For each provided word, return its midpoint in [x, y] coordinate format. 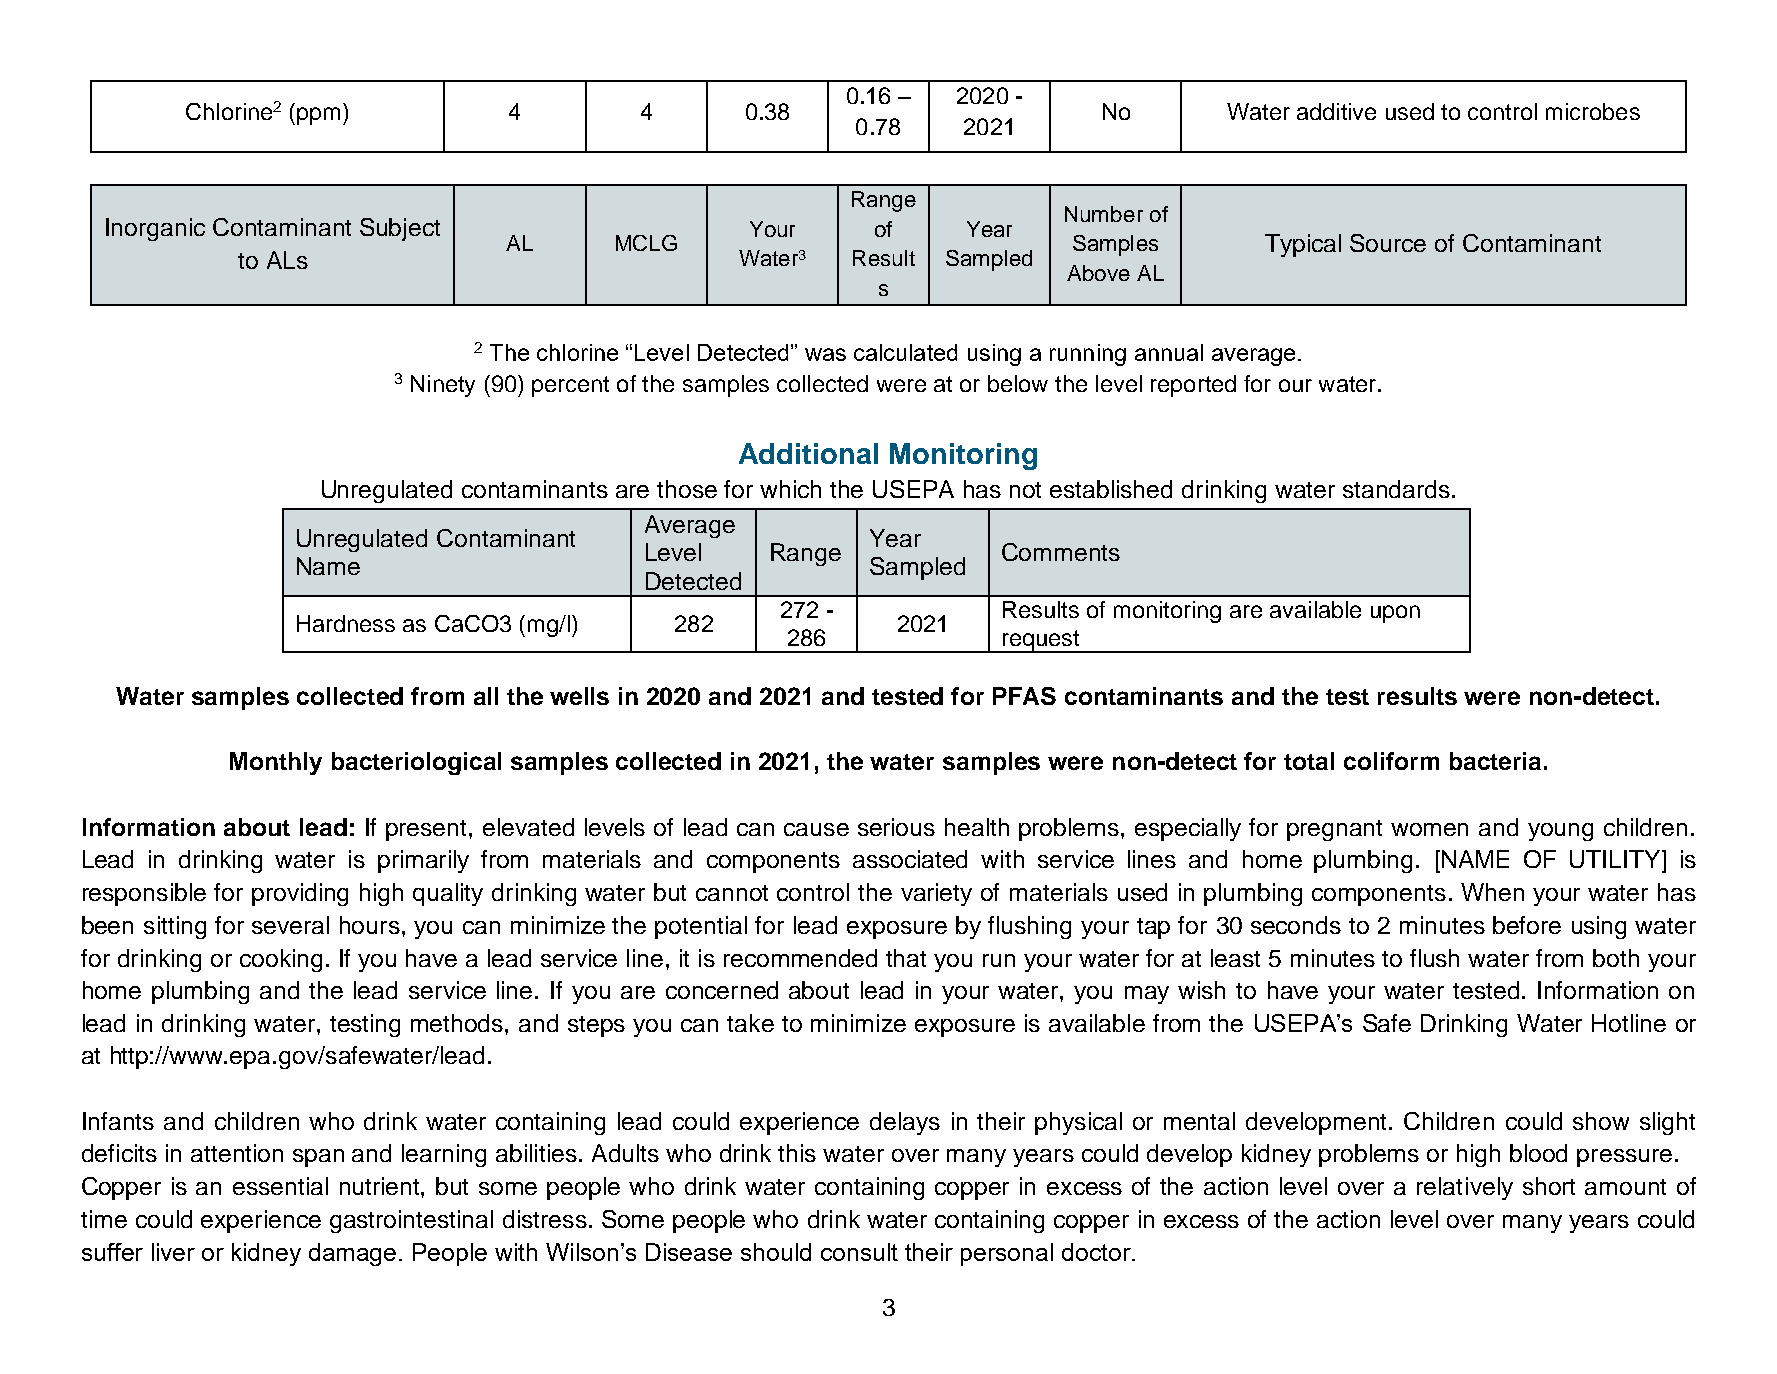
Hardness [346, 623]
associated [910, 859]
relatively [1465, 1188]
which [790, 489]
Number [1104, 214]
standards [1396, 489]
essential [280, 1186]
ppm [318, 116]
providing [300, 894]
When [1492, 892]
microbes [1593, 111]
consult [859, 1252]
